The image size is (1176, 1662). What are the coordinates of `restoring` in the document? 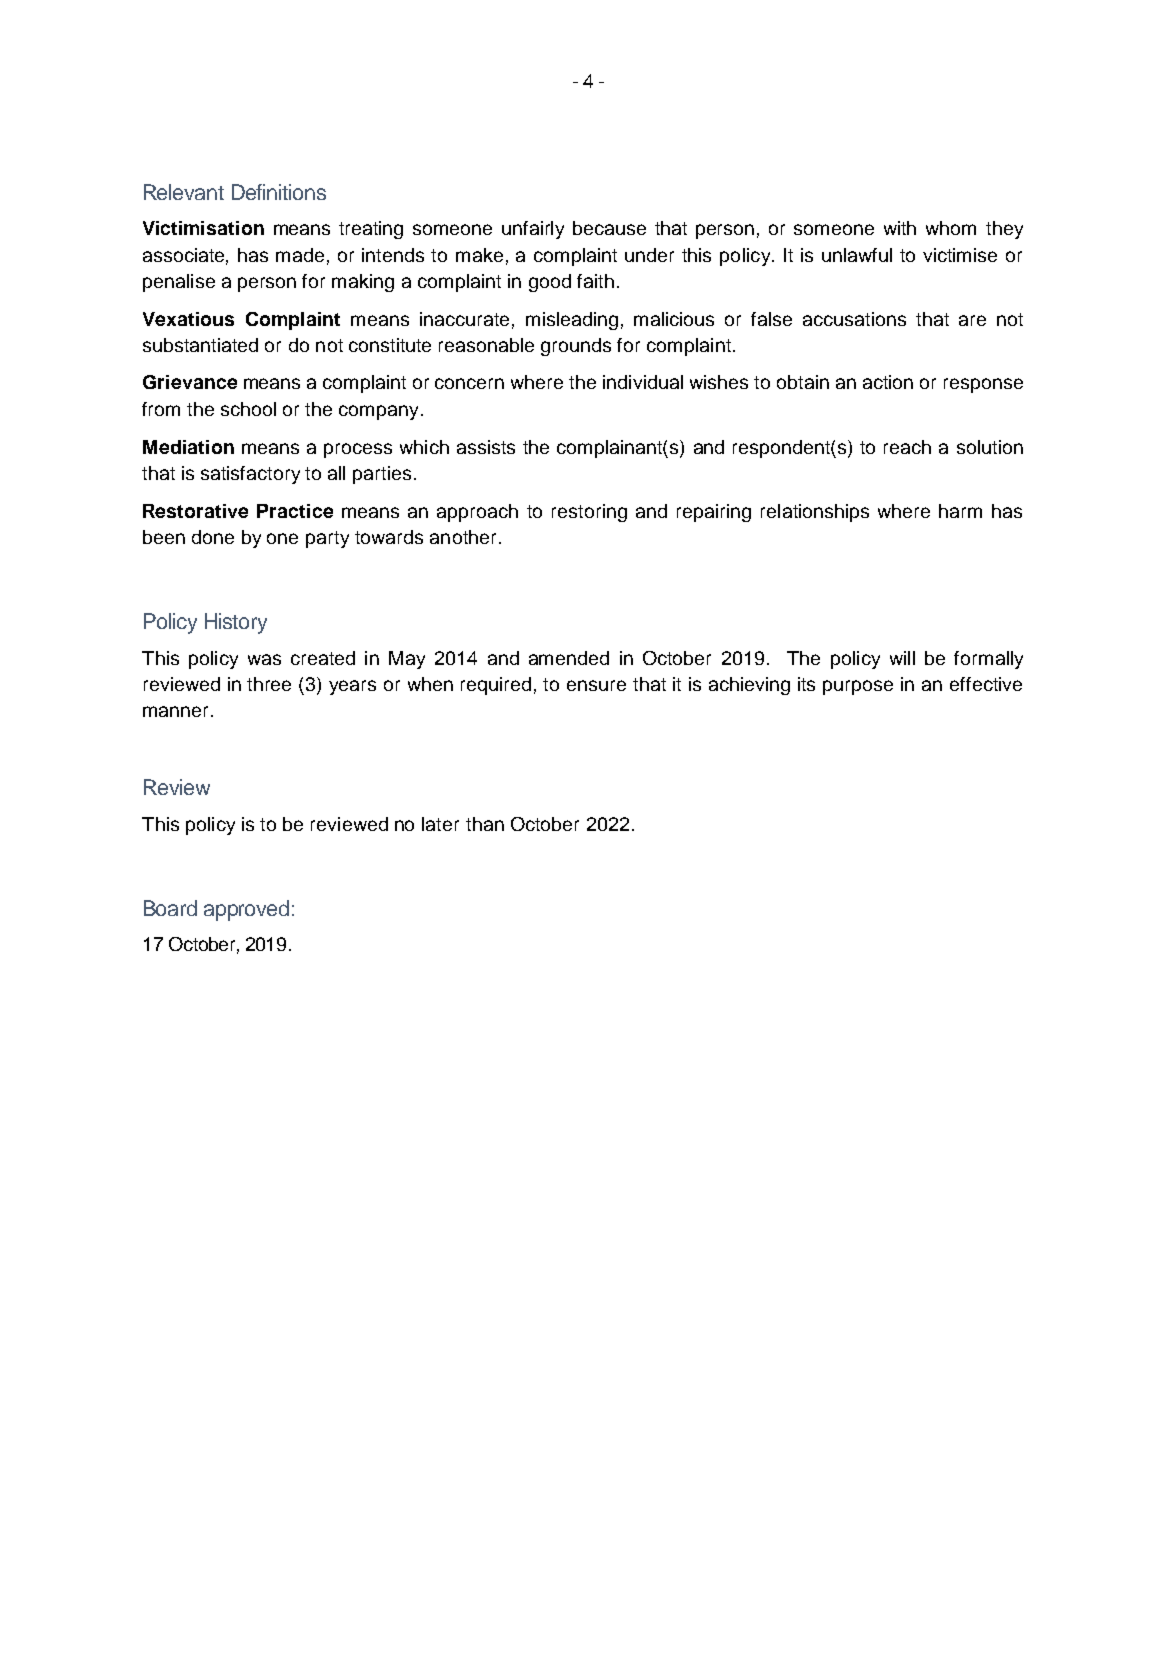 It's located at (589, 513).
